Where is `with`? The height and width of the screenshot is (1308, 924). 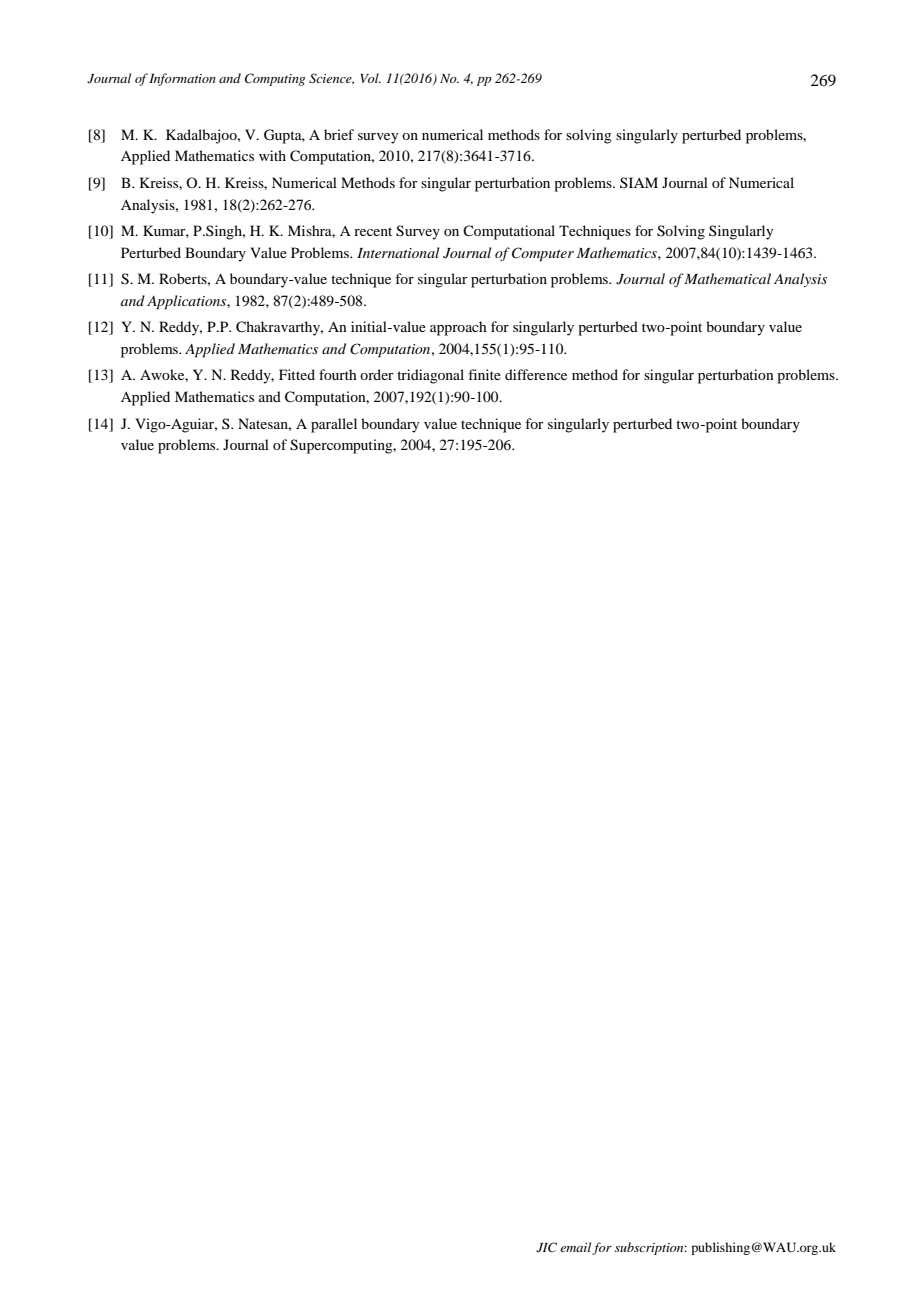
with is located at coordinates (272, 155).
